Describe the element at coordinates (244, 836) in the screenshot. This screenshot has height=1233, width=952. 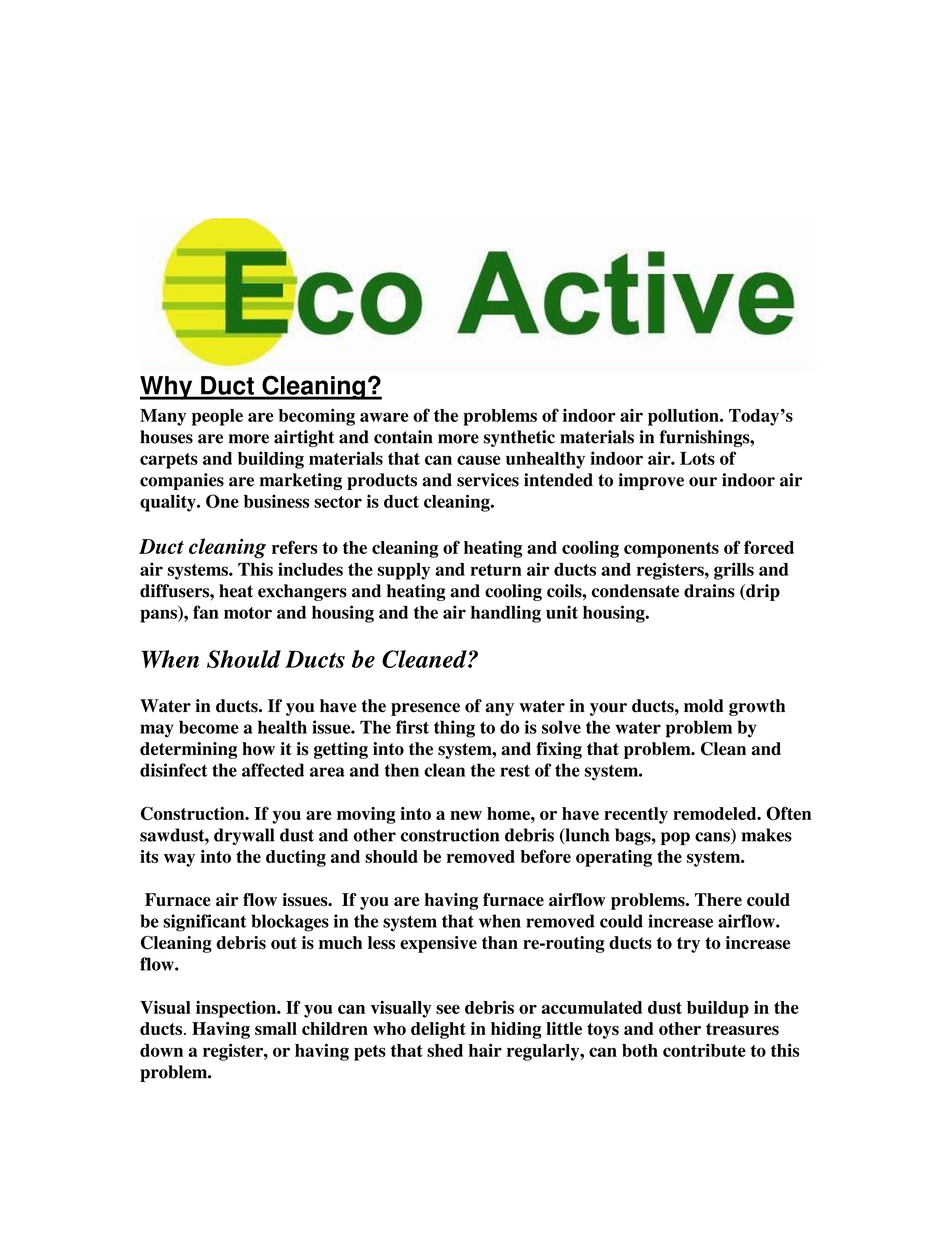
I see `drywall` at that location.
